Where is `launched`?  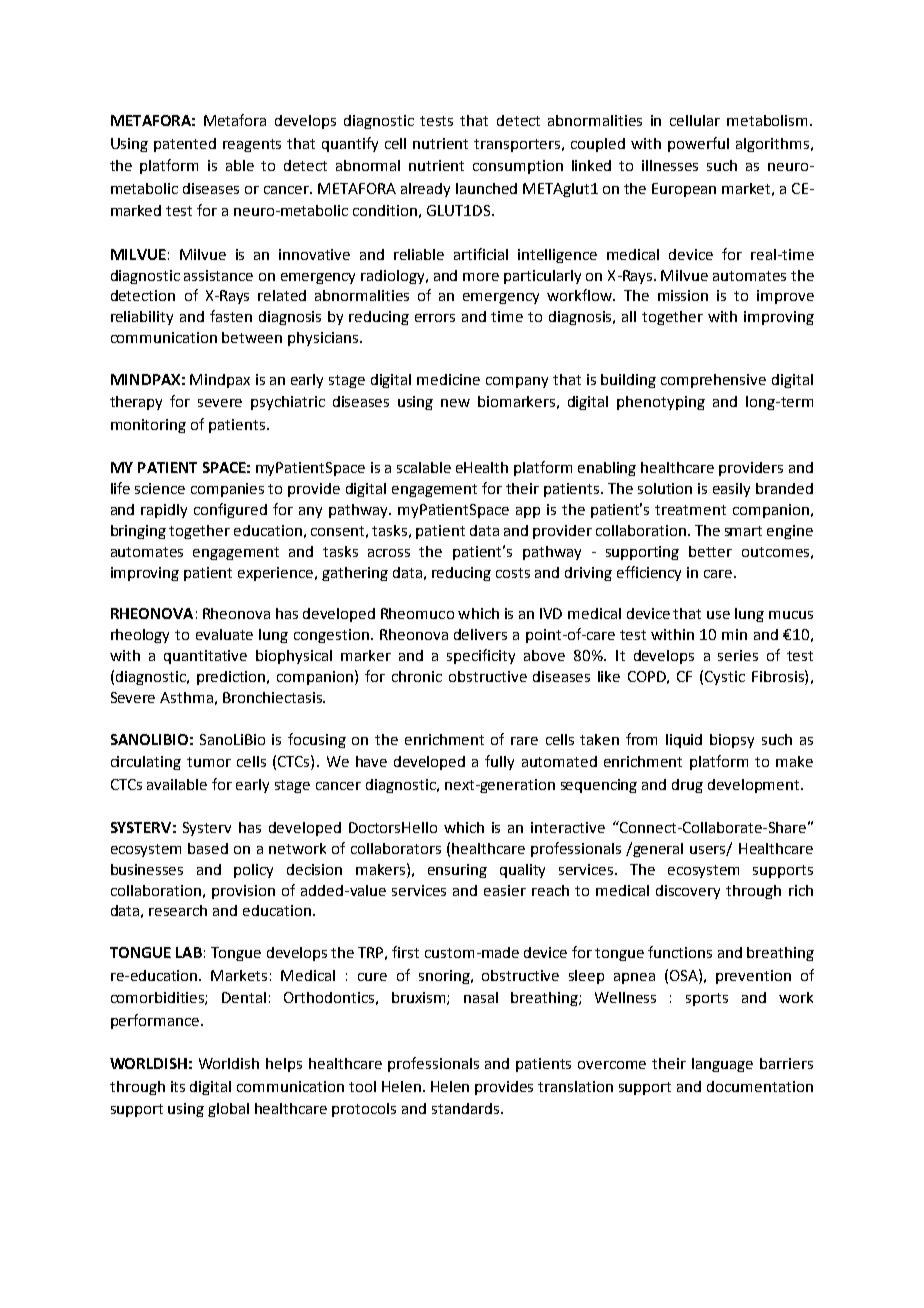 launched is located at coordinates (486, 188).
